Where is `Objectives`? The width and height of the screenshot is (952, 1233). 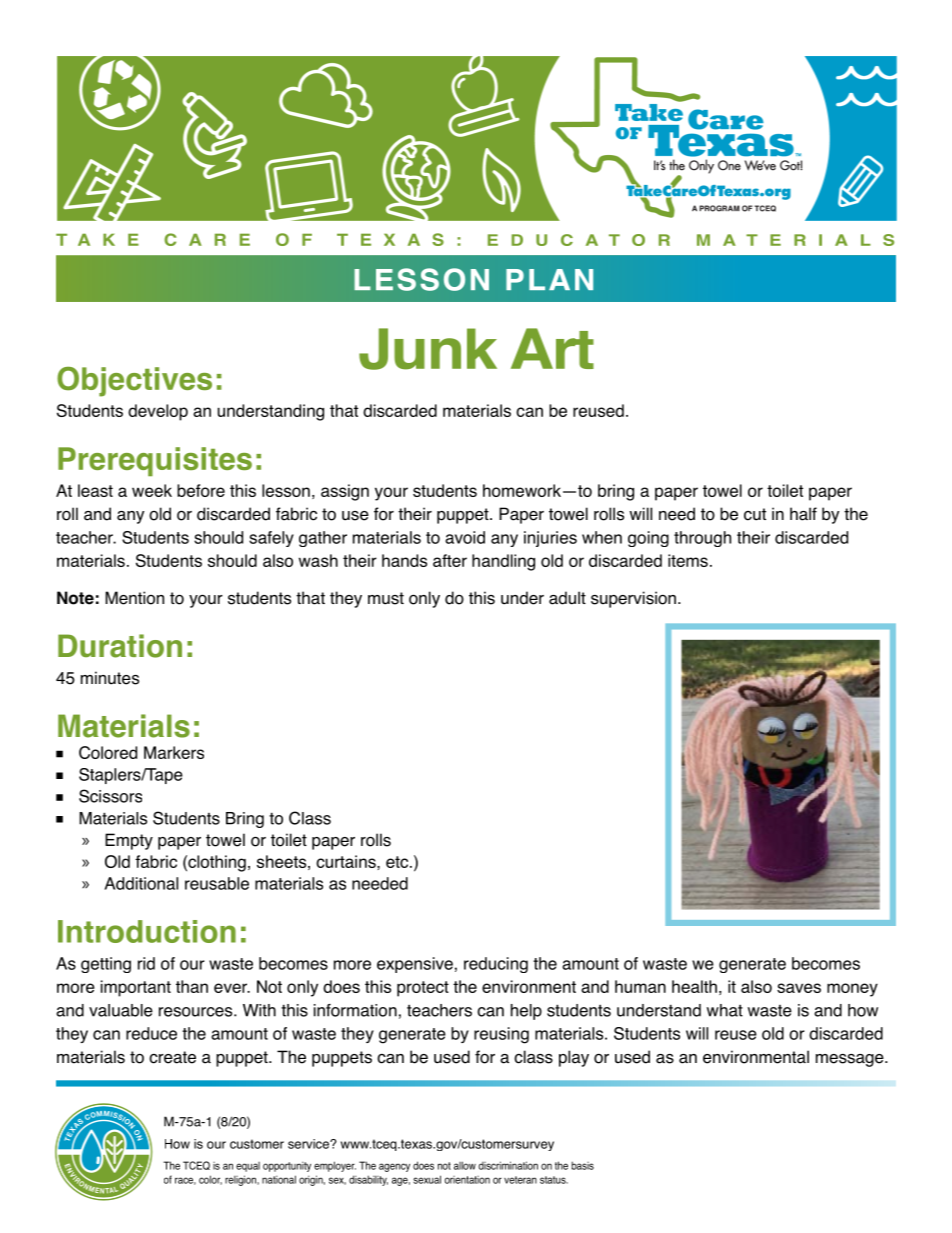 Objectives is located at coordinates (134, 382).
